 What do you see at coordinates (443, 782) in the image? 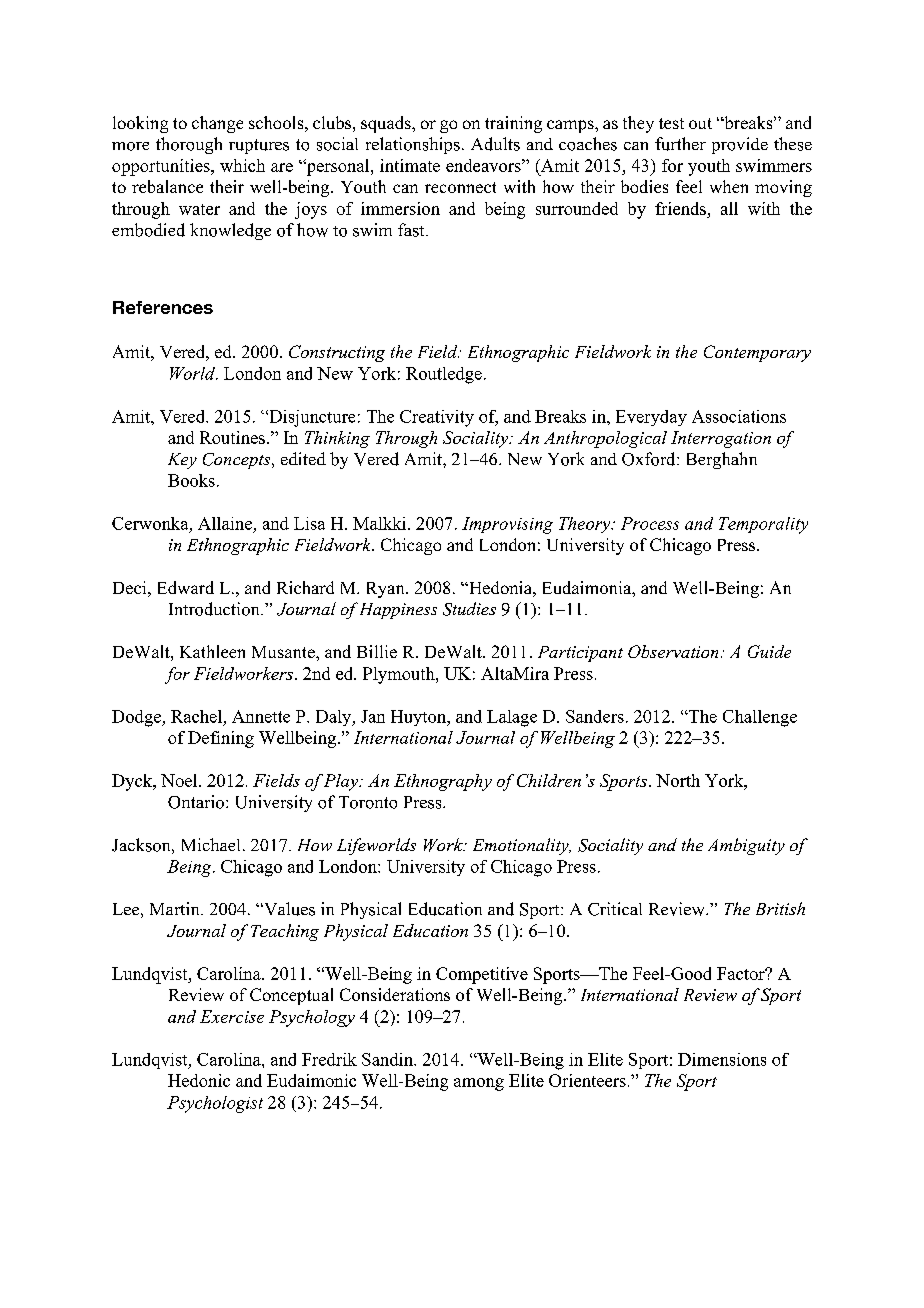
I see `Ethnography` at bounding box center [443, 782].
